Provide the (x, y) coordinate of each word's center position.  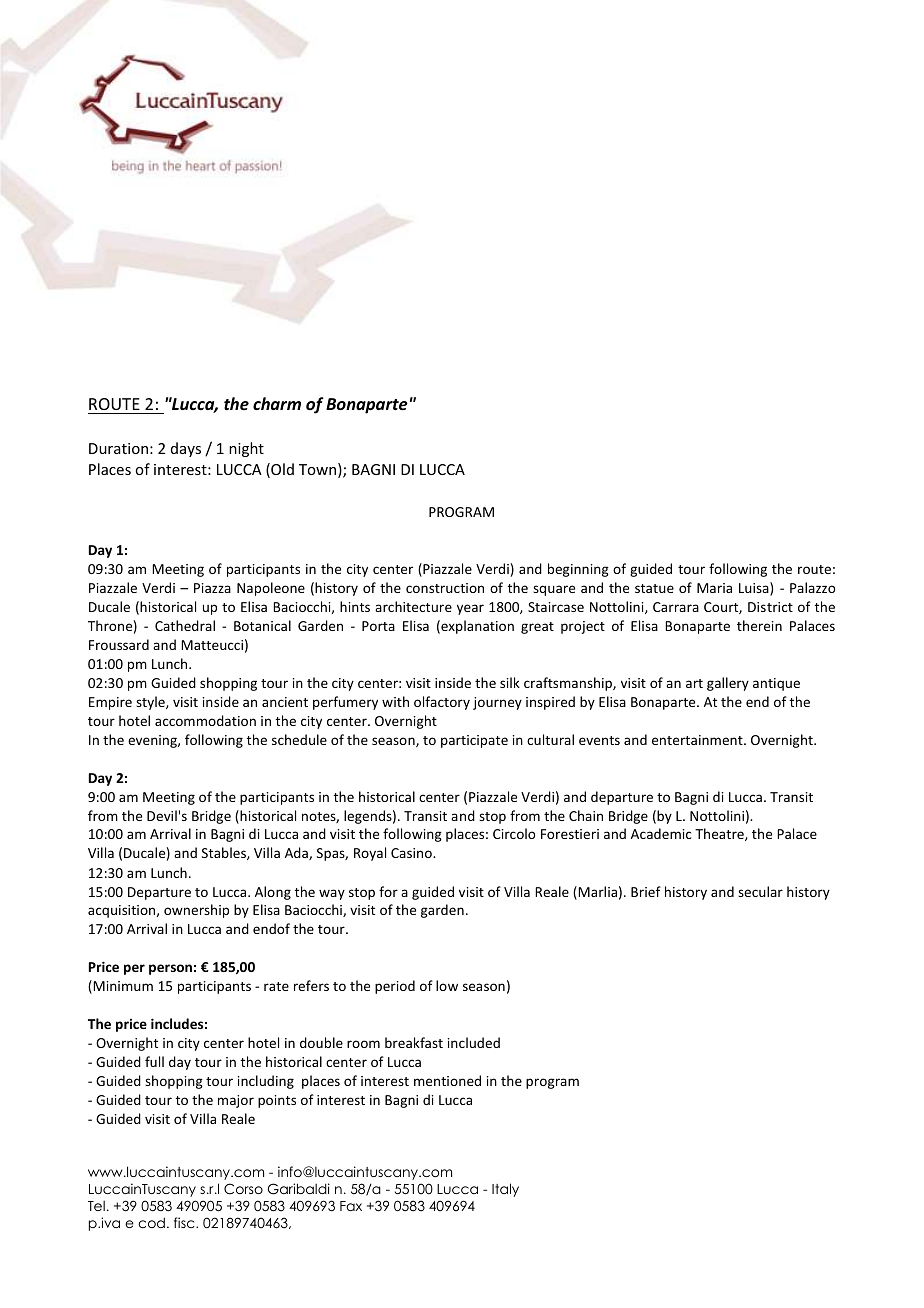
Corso (243, 1189)
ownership (196, 911)
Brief (646, 891)
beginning (578, 570)
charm (277, 403)
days (186, 449)
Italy (505, 1190)
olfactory (442, 703)
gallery (728, 684)
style (151, 703)
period (395, 987)
